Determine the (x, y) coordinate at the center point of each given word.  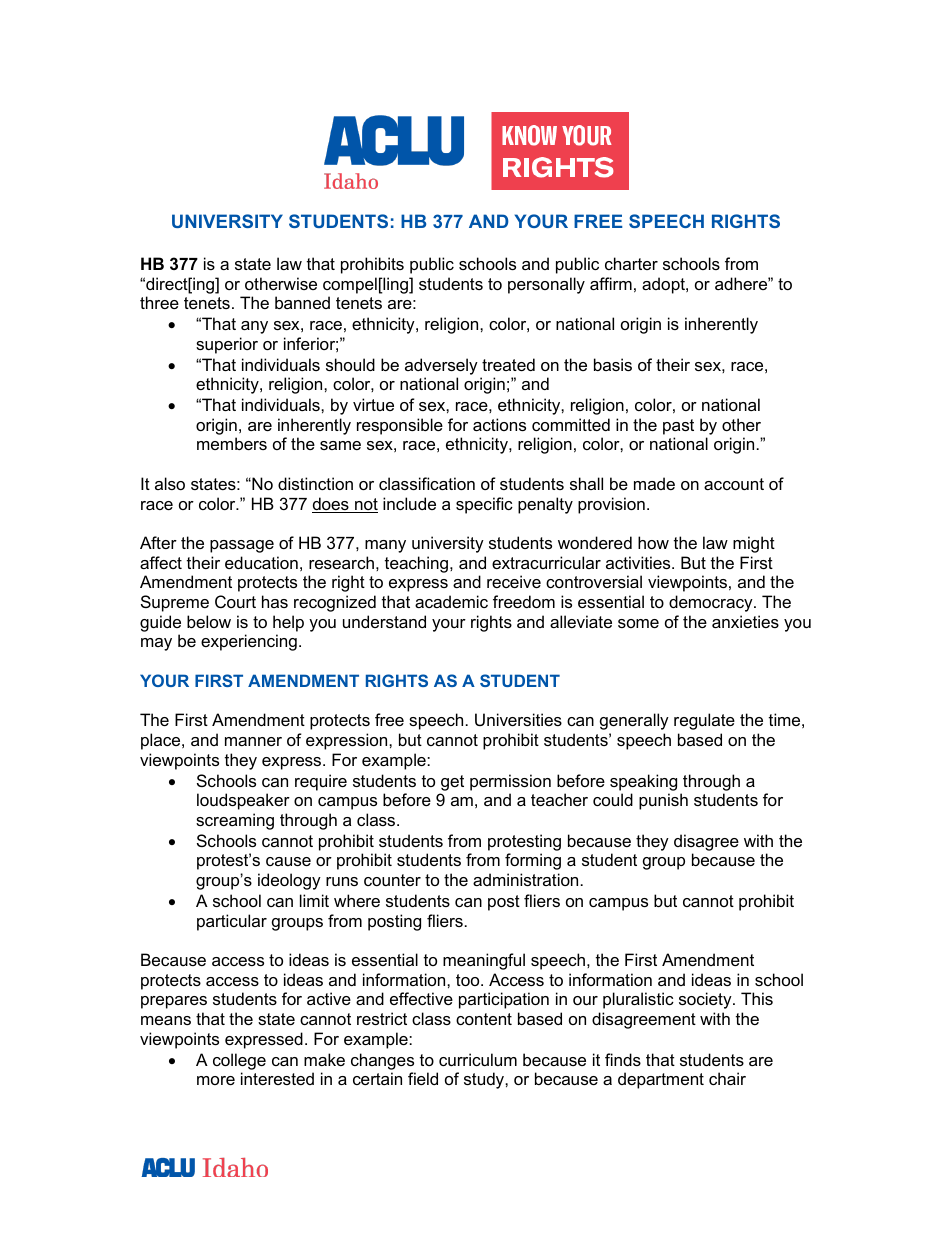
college (239, 1061)
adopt (664, 285)
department (661, 1080)
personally (546, 285)
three (159, 302)
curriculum (478, 1059)
